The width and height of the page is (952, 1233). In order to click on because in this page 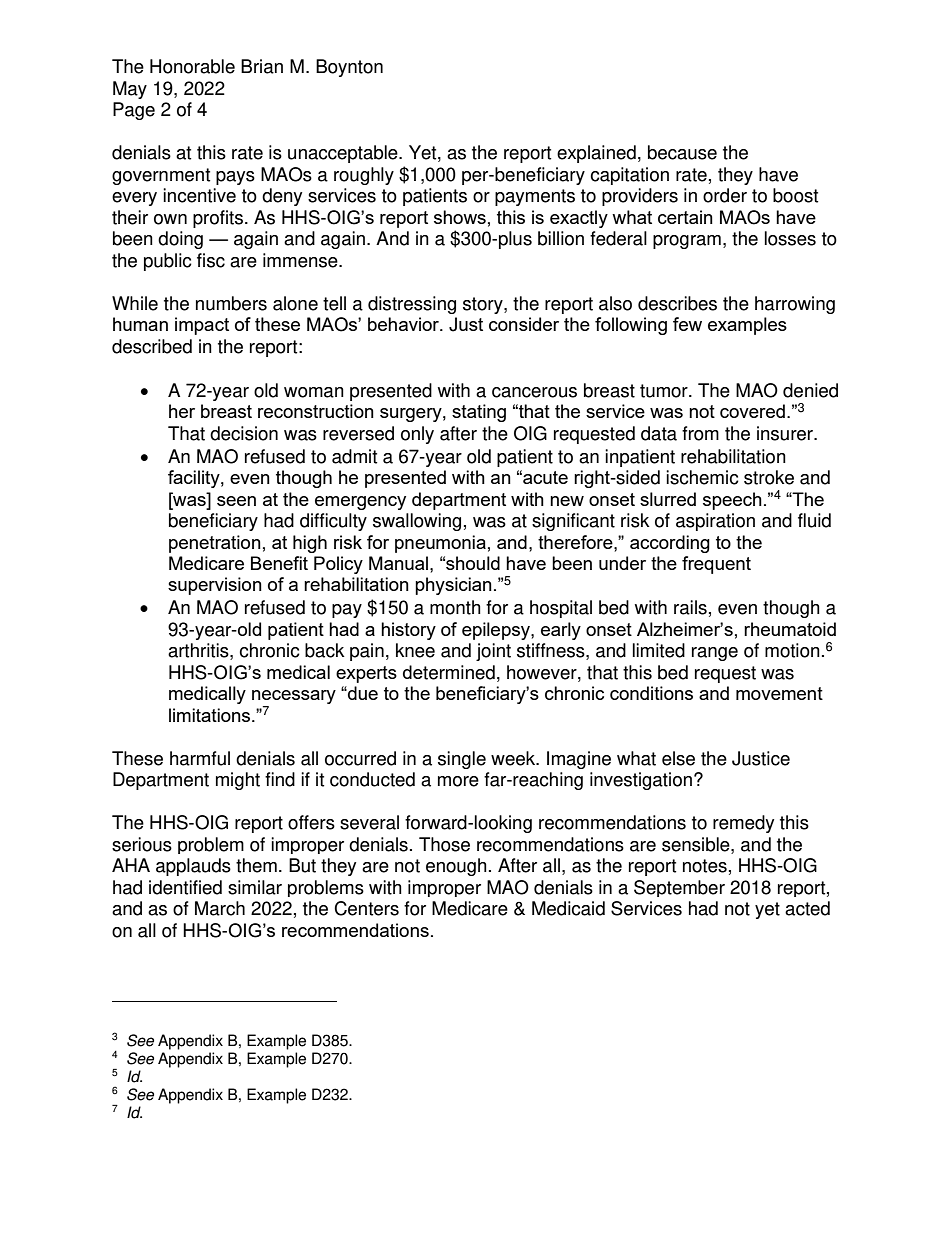, I will do `click(682, 152)`.
